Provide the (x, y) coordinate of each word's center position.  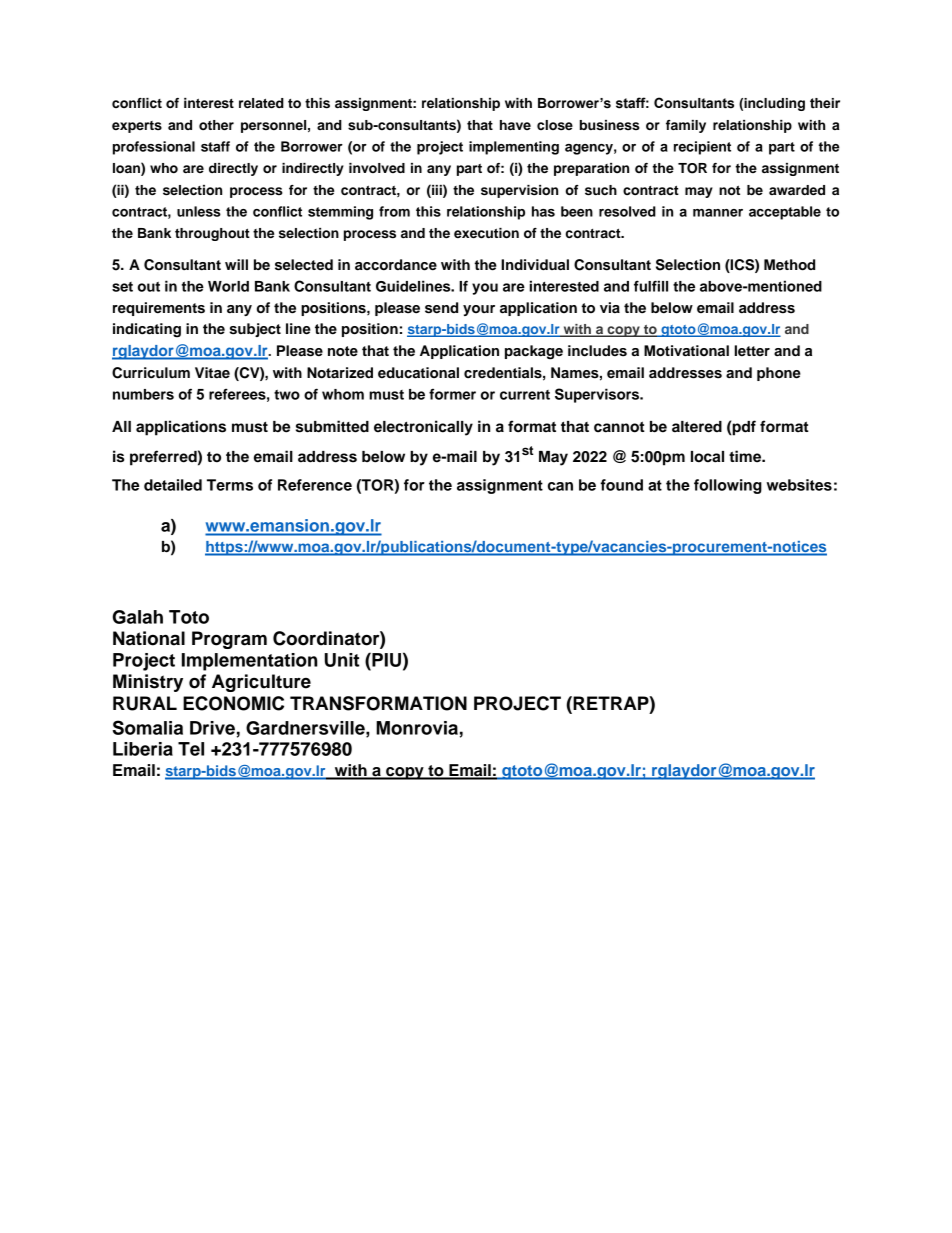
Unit (342, 660)
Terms (230, 485)
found (621, 485)
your (479, 310)
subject (255, 330)
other (216, 125)
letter (752, 350)
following (728, 486)
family (686, 126)
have (515, 125)
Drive (212, 728)
